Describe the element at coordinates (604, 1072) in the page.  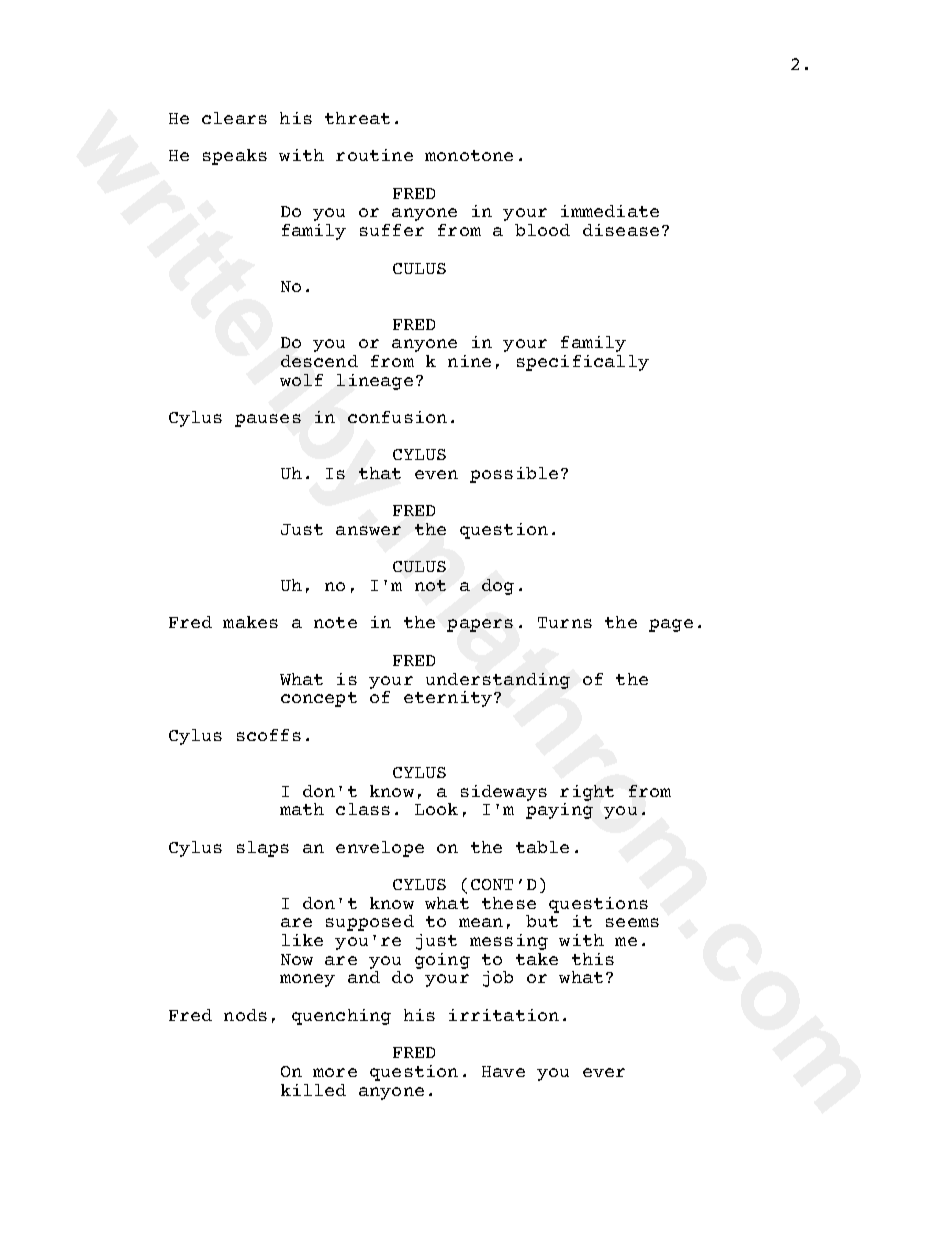
I see `ever` at that location.
